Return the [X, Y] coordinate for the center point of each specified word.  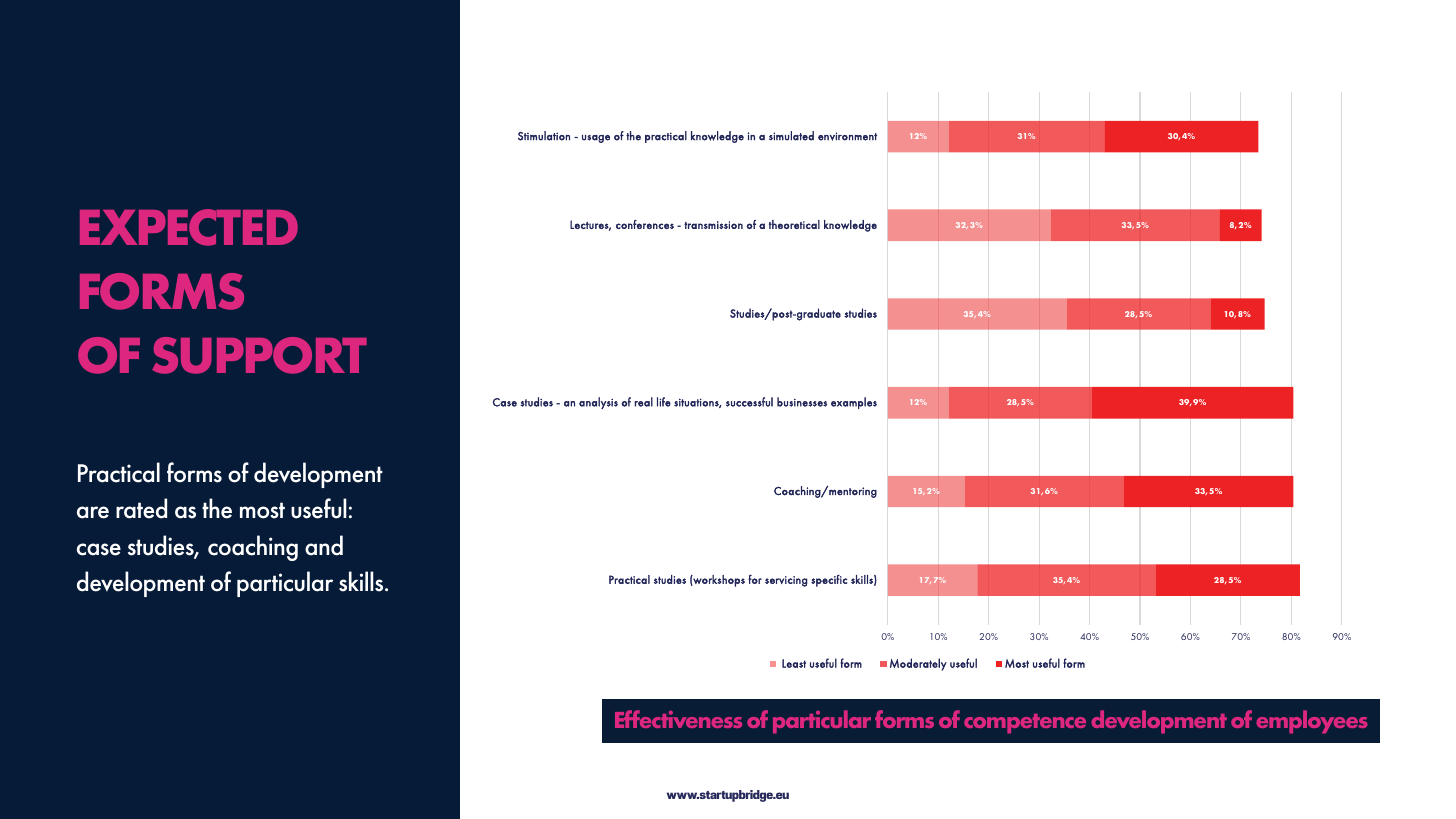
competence [1025, 724]
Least [794, 663]
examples [854, 403]
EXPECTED [189, 227]
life [664, 402]
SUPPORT [259, 355]
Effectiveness [678, 719]
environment [847, 136]
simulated [791, 136]
